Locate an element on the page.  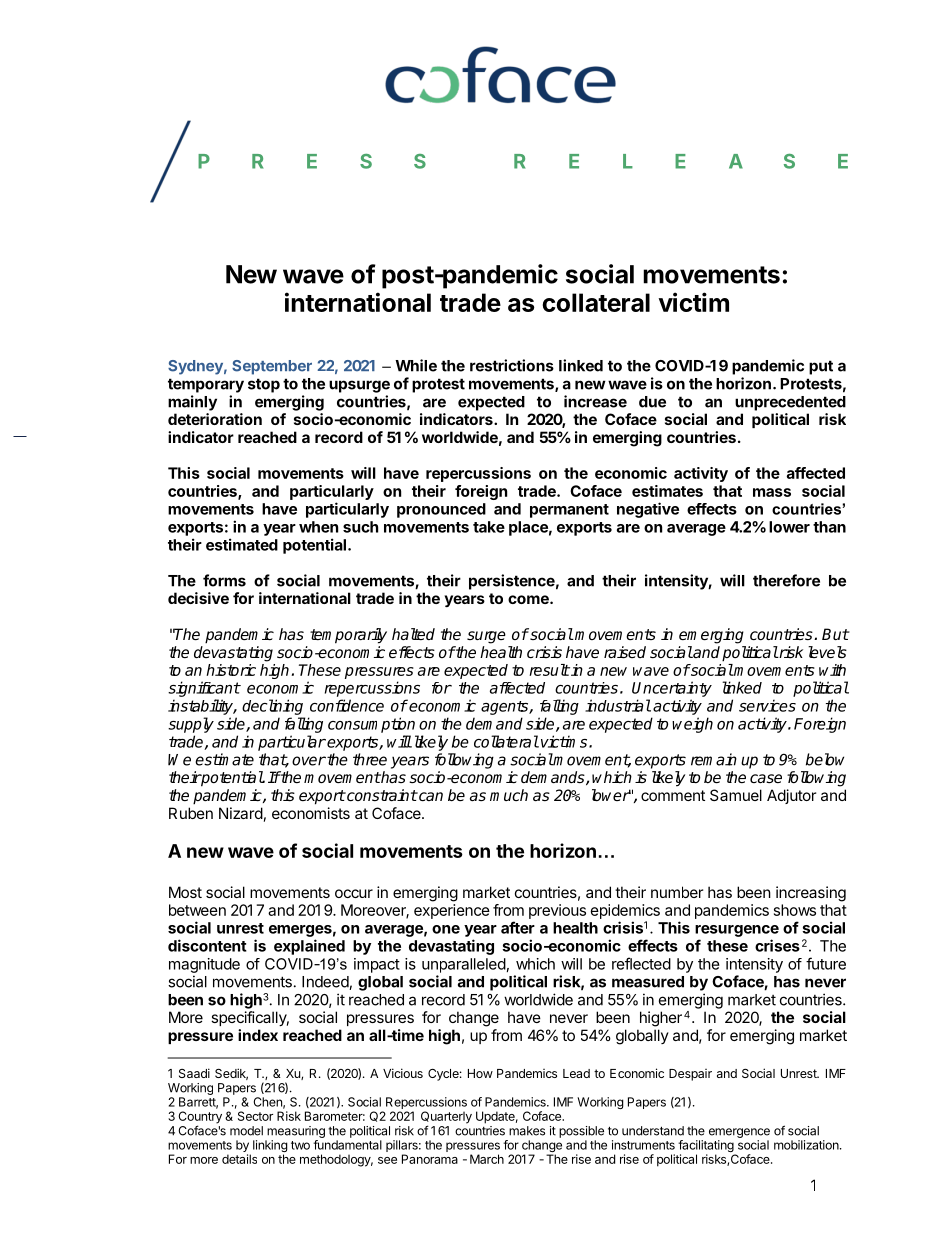
explained is located at coordinates (309, 947).
